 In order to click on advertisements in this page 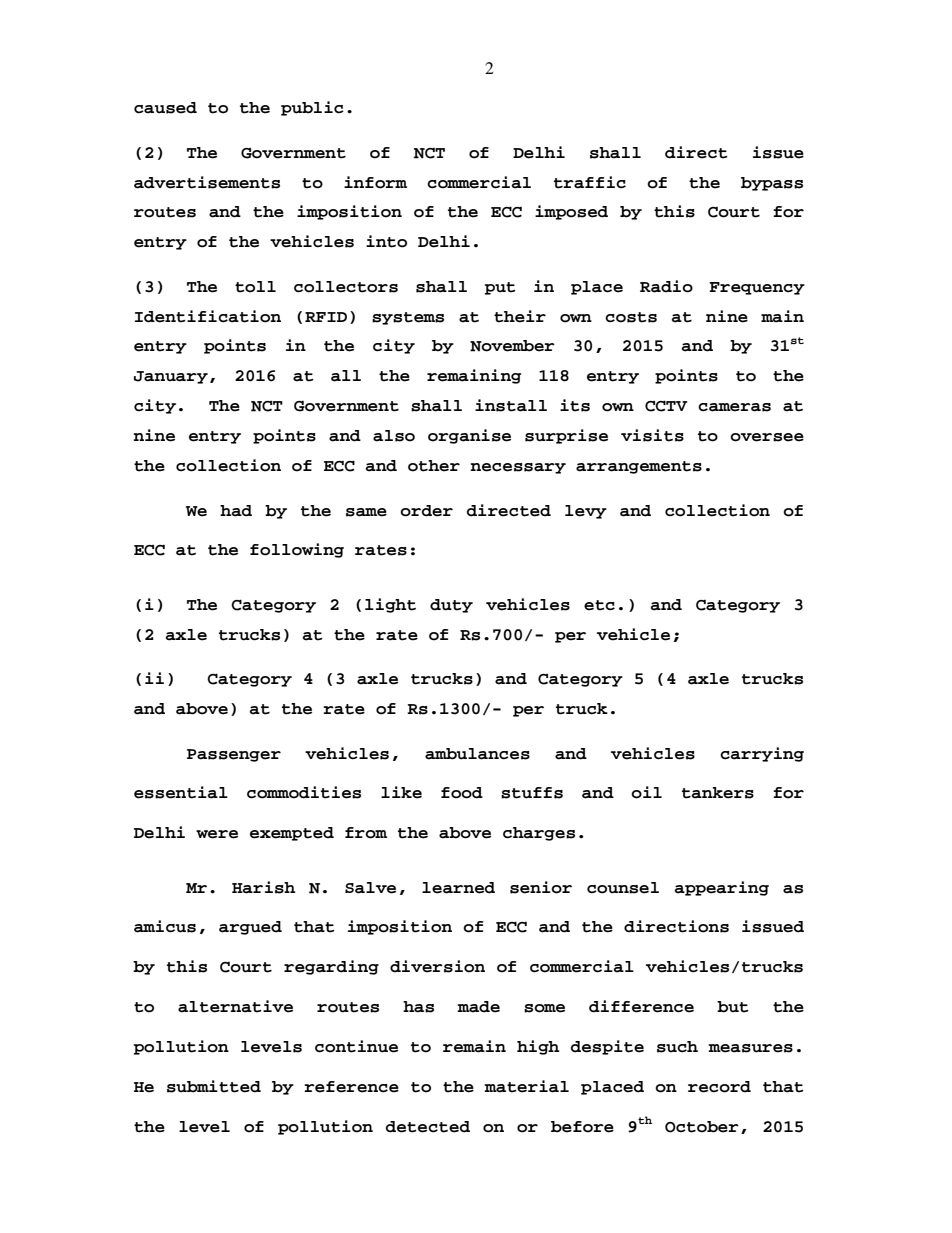, I will do `click(207, 182)`.
